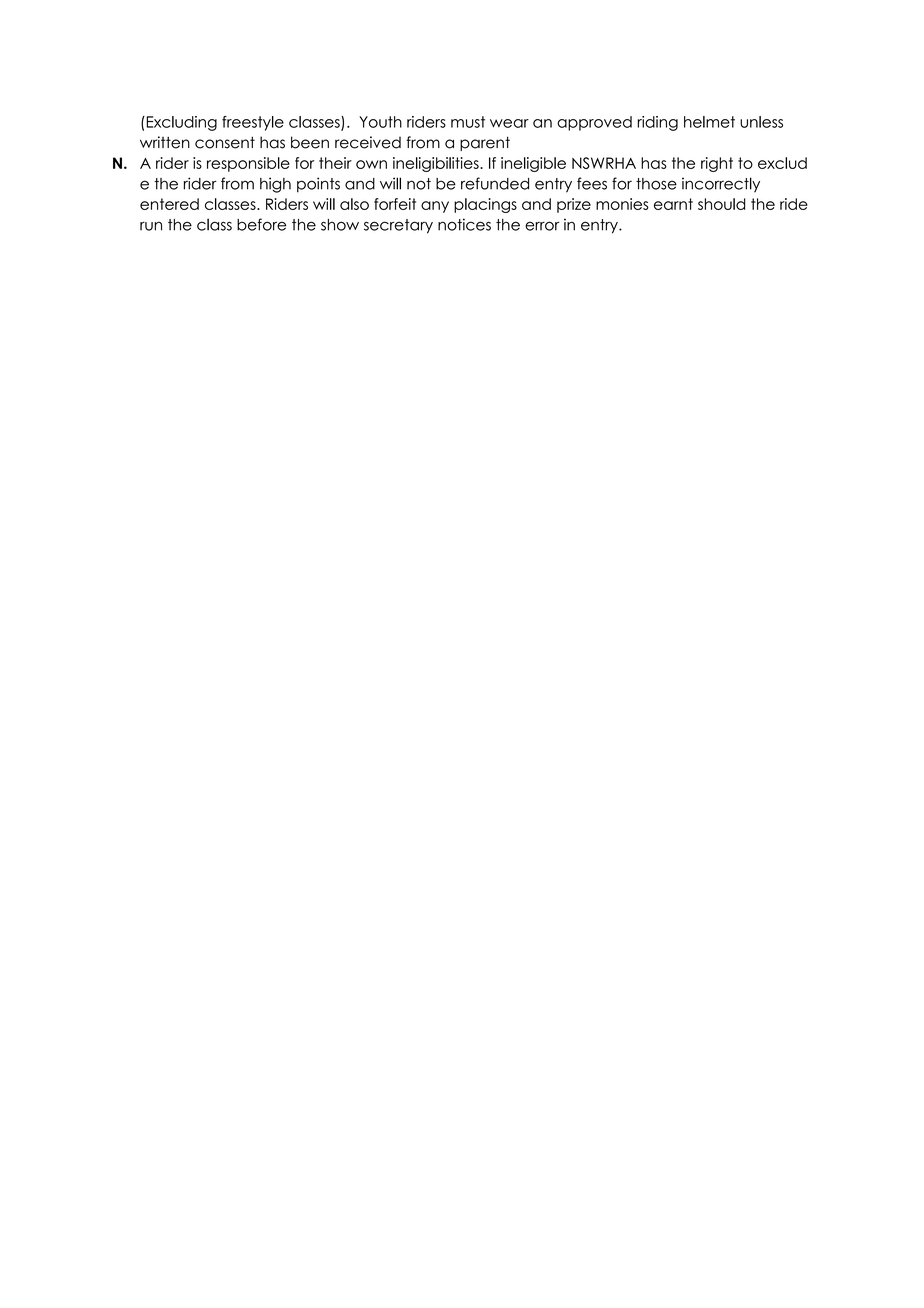 This page has height=1308, width=924. What do you see at coordinates (485, 143) in the page?
I see `parent` at bounding box center [485, 143].
